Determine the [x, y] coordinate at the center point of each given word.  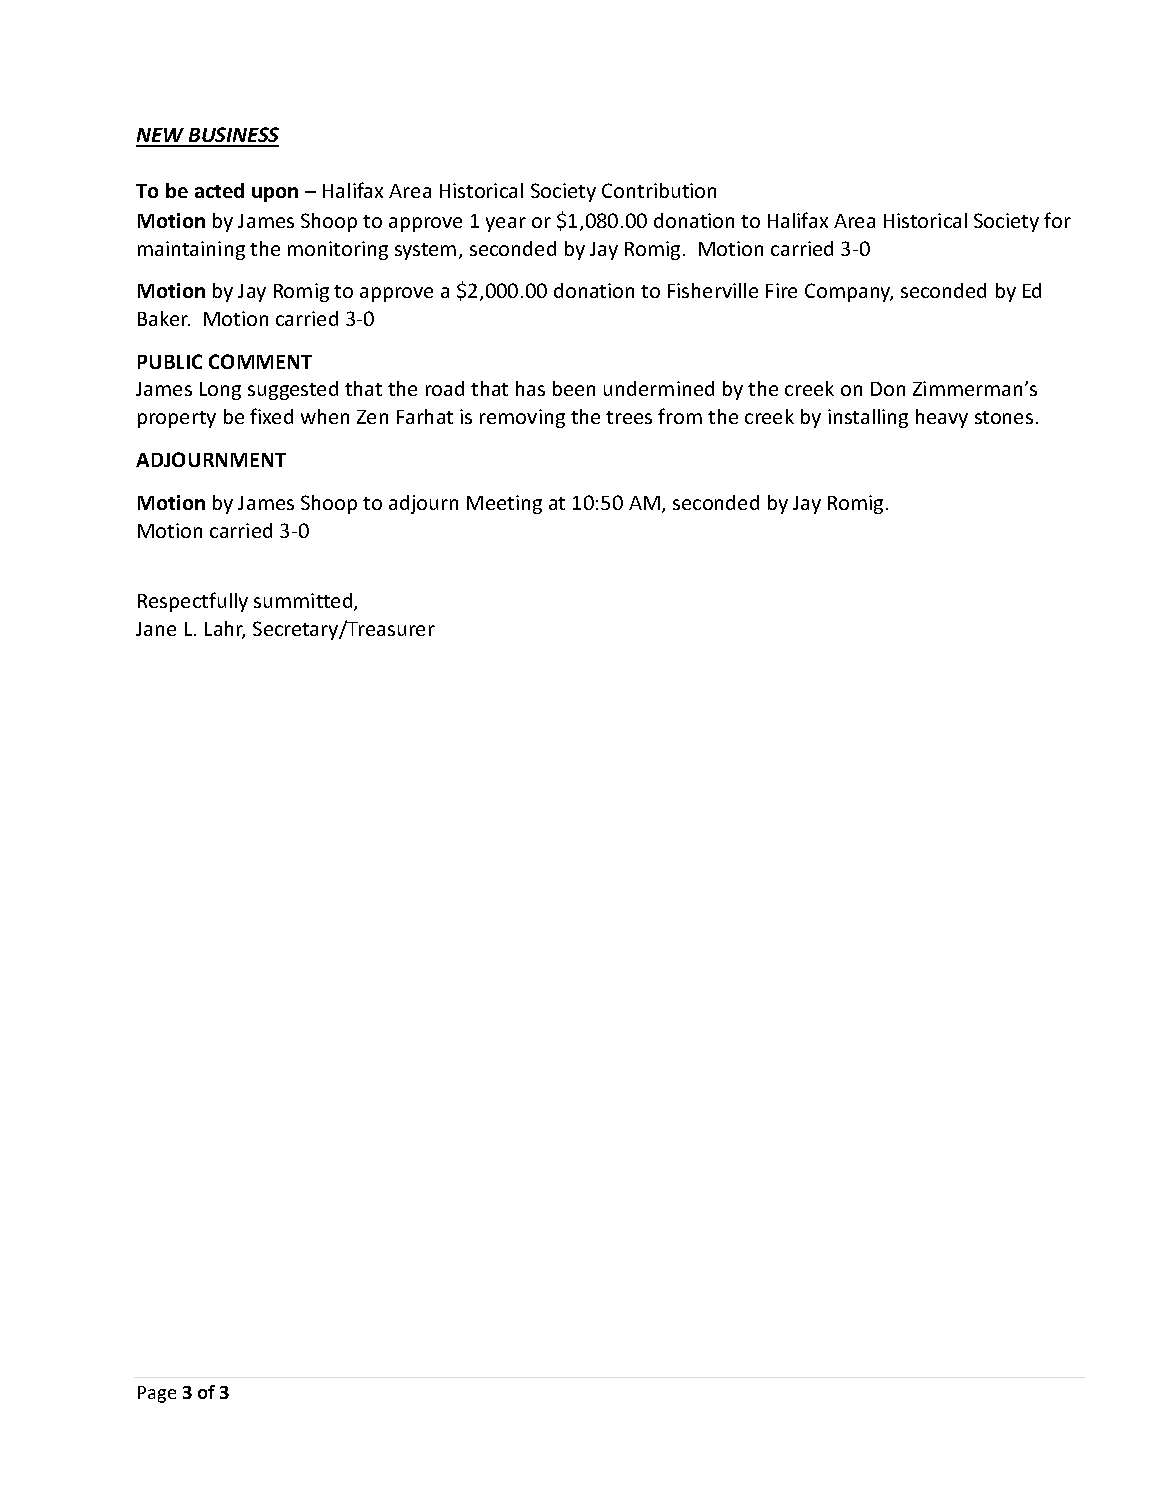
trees [629, 417]
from [680, 416]
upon [275, 194]
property [177, 419]
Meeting [504, 504]
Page [157, 1394]
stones [1004, 417]
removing [522, 418]
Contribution [659, 190]
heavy [942, 418]
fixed [271, 416]
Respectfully [193, 602]
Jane [156, 629]
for [1057, 220]
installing [868, 418]
